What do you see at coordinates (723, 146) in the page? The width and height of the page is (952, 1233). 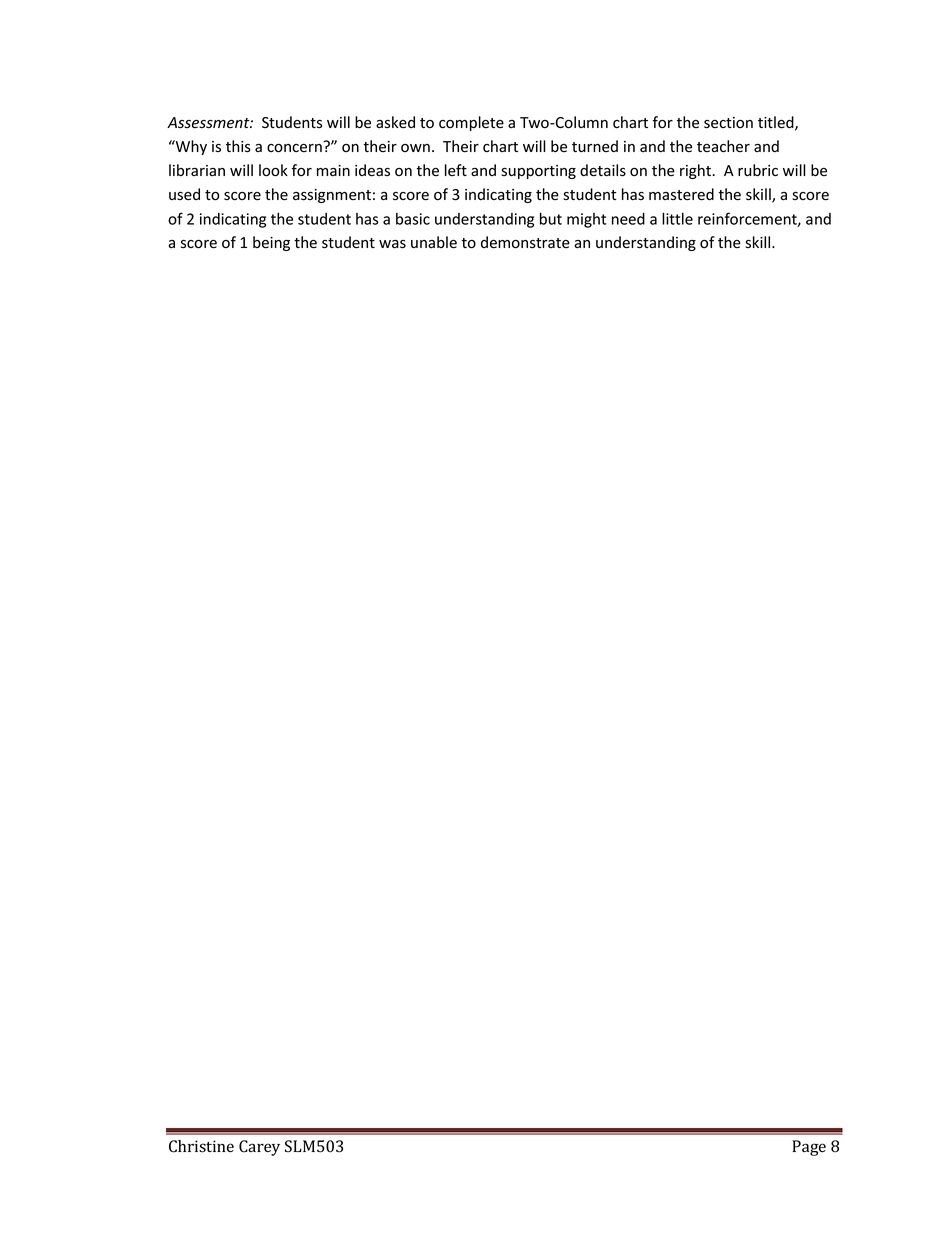 I see `teacher` at bounding box center [723, 146].
